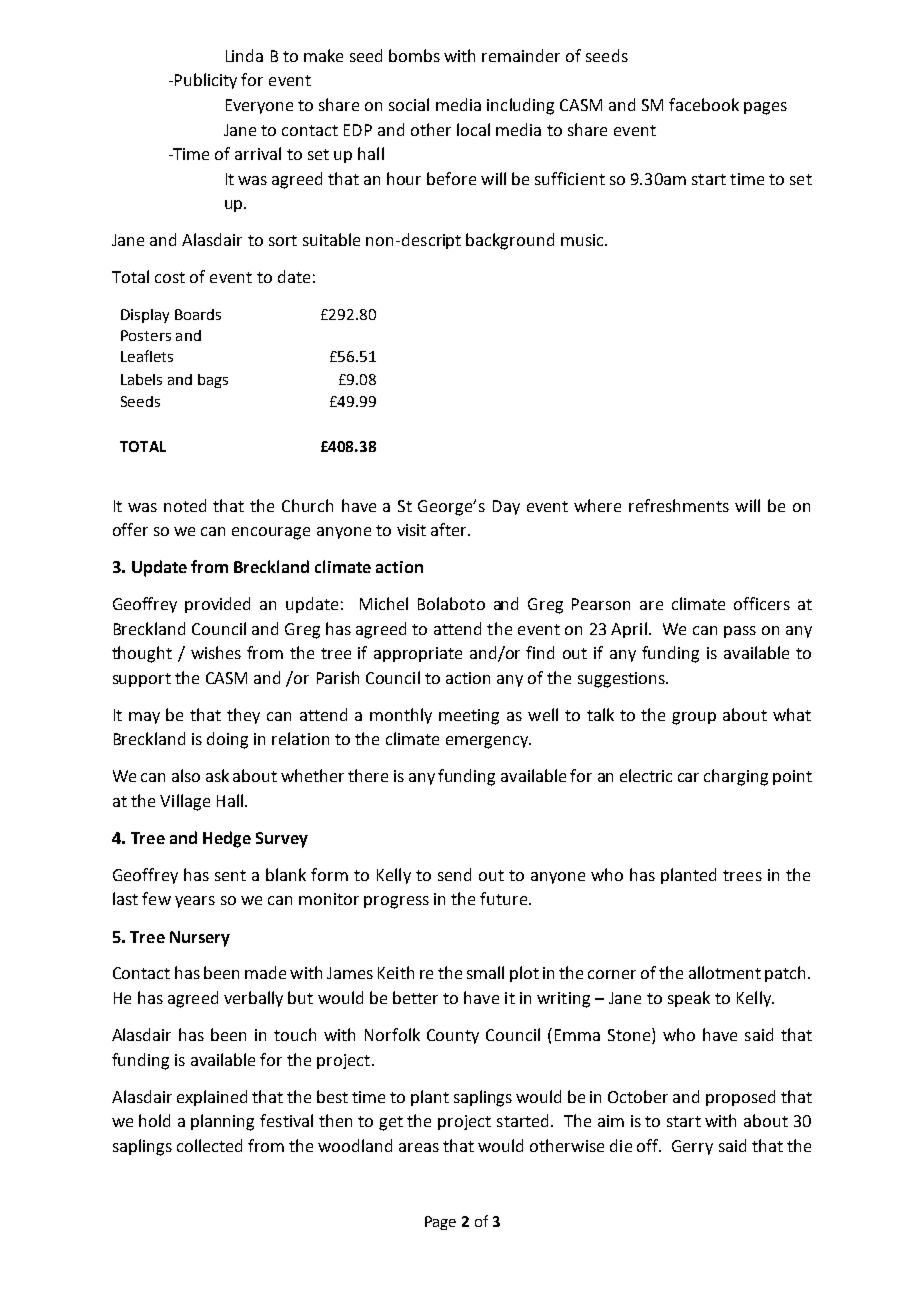 The width and height of the image is (924, 1308). Describe the element at coordinates (740, 632) in the image. I see `pass` at that location.
